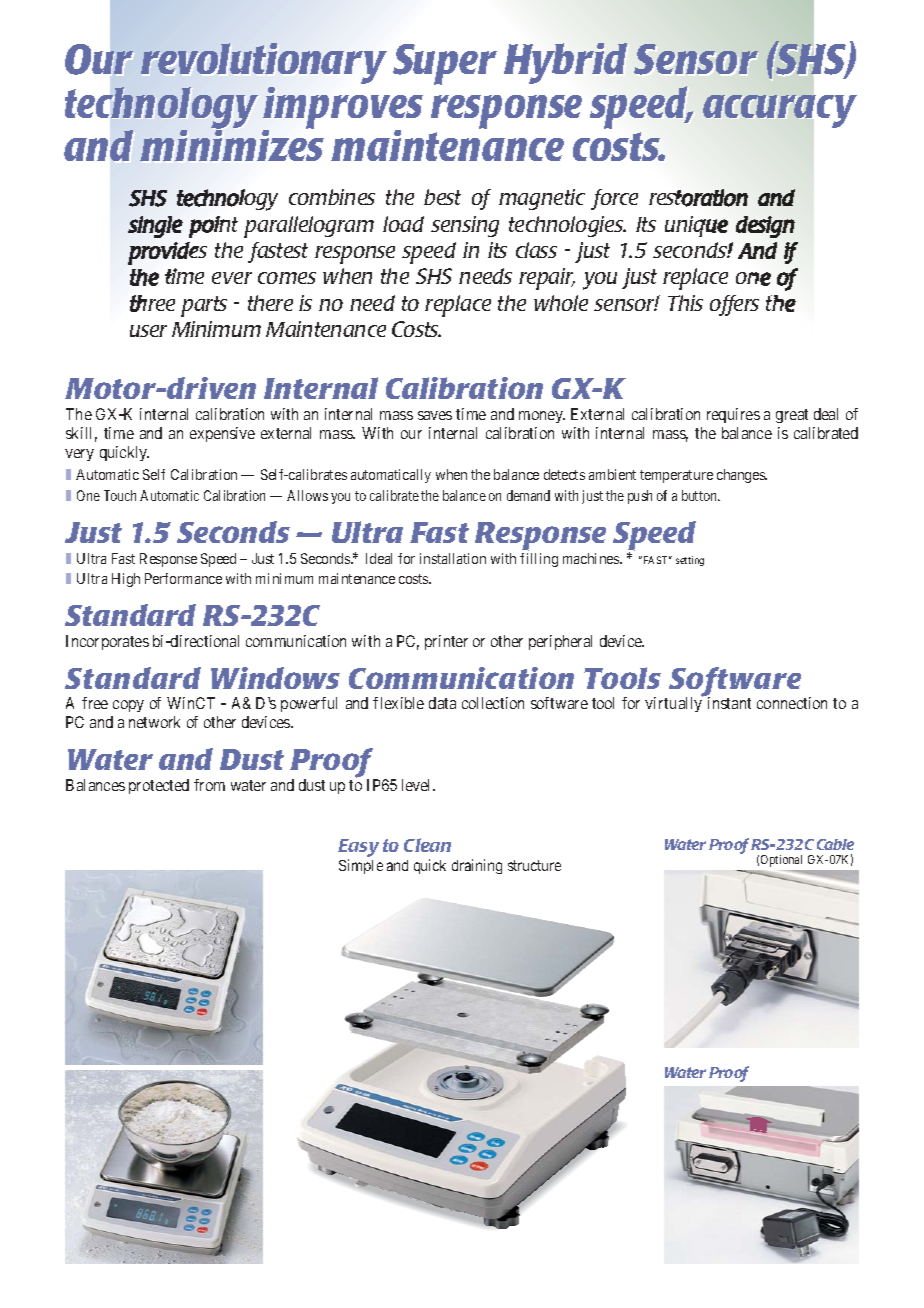 The width and height of the page is (924, 1308). What do you see at coordinates (442, 703) in the page?
I see `data` at bounding box center [442, 703].
